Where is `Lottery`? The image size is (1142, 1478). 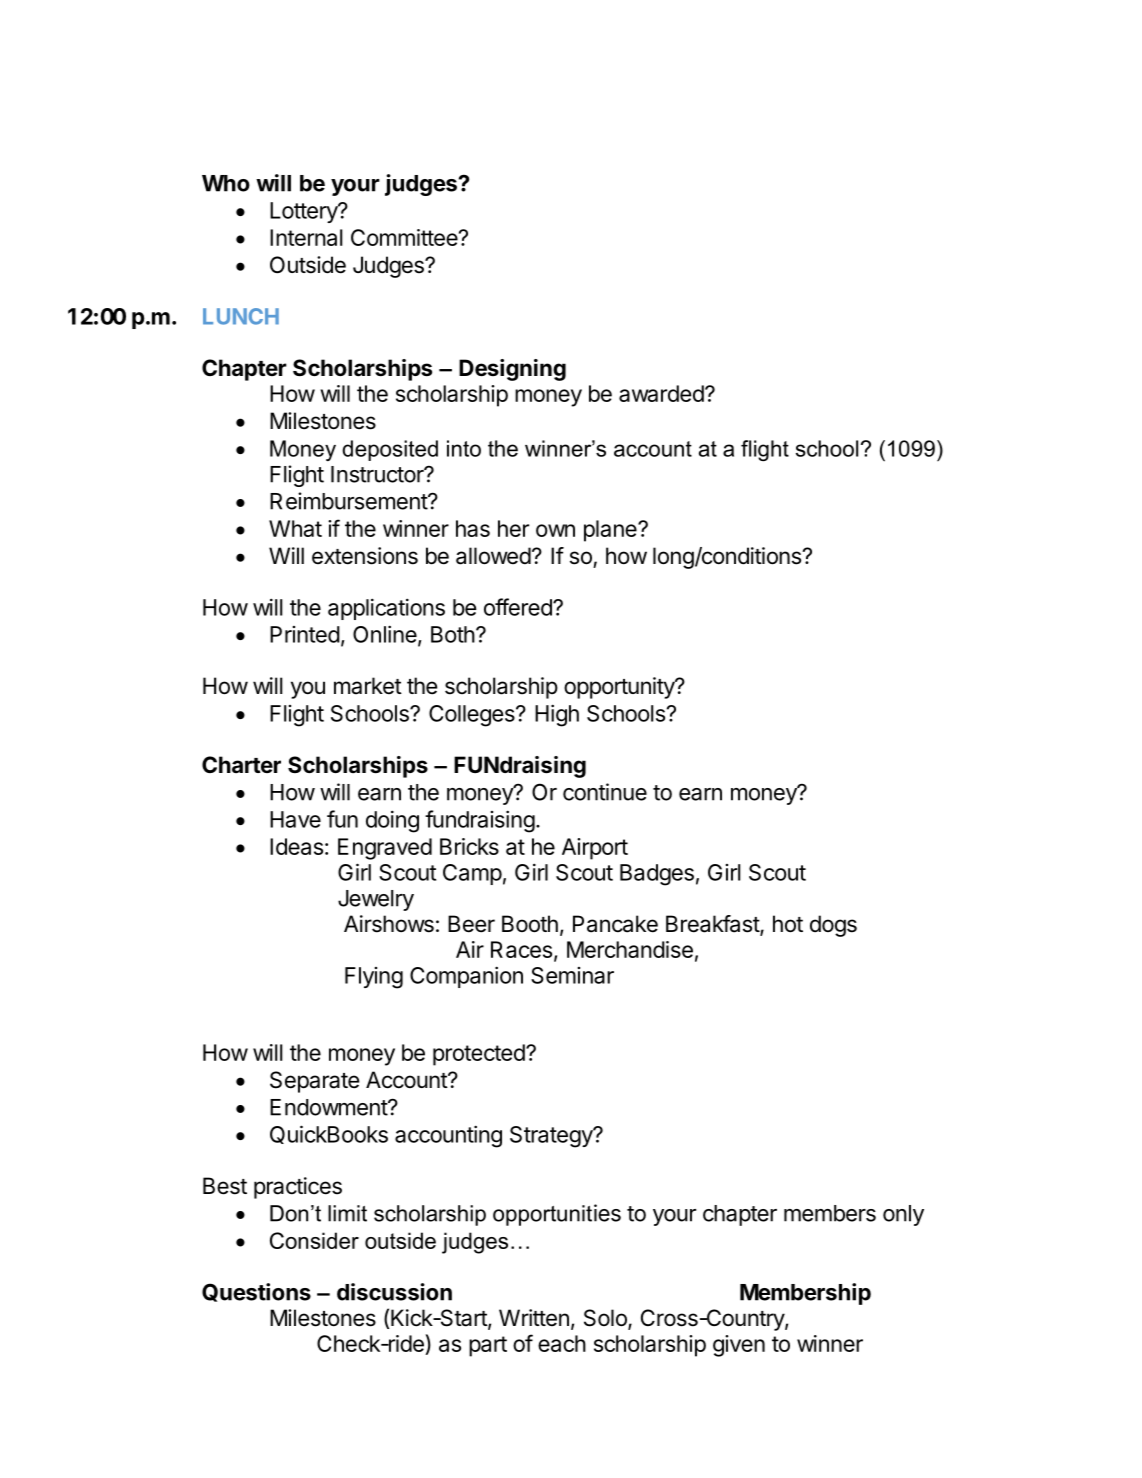
Lottery is located at coordinates (304, 212).
